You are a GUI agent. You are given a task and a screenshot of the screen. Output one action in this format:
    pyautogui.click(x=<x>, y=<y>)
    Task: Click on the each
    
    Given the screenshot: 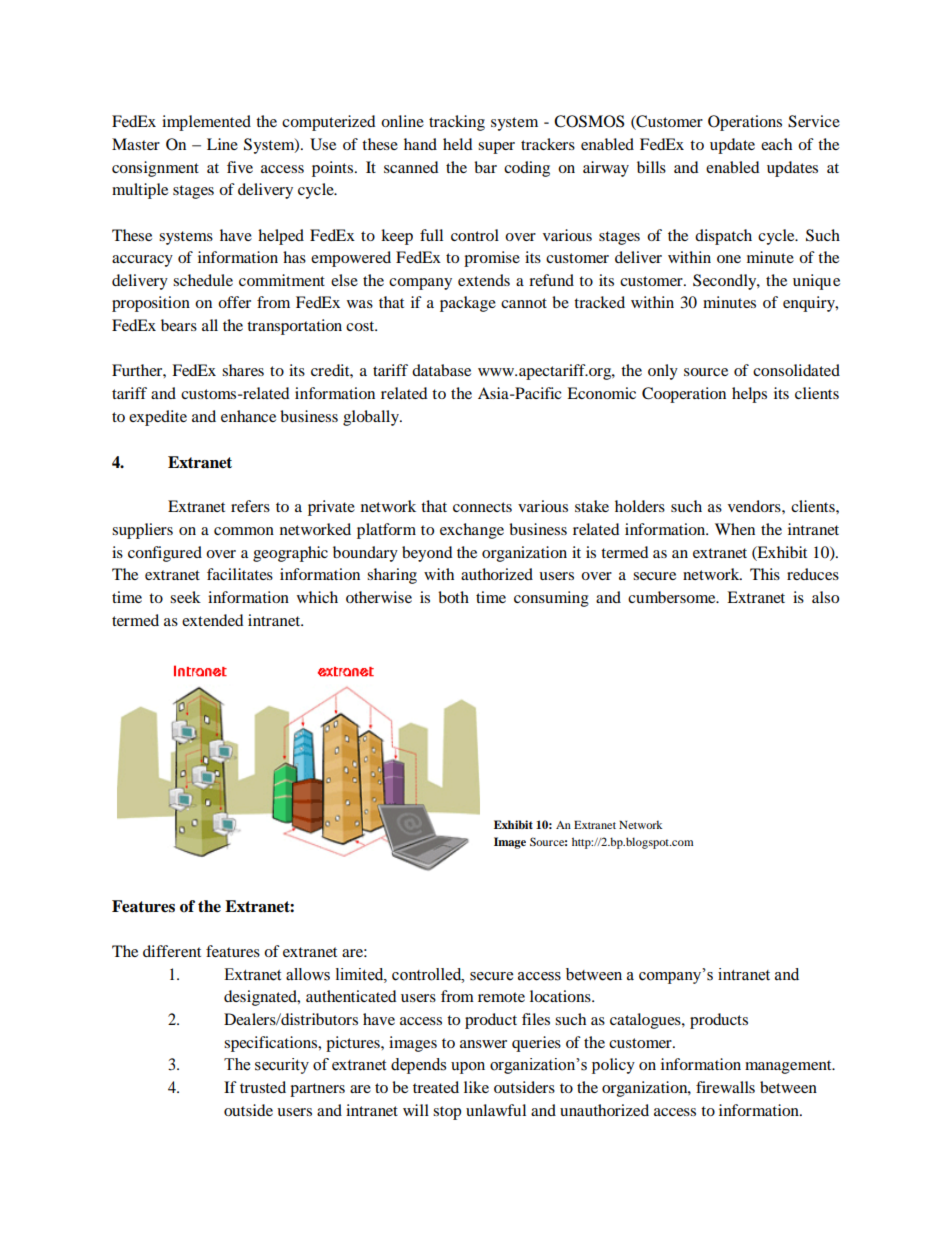 What is the action you would take?
    pyautogui.click(x=776, y=144)
